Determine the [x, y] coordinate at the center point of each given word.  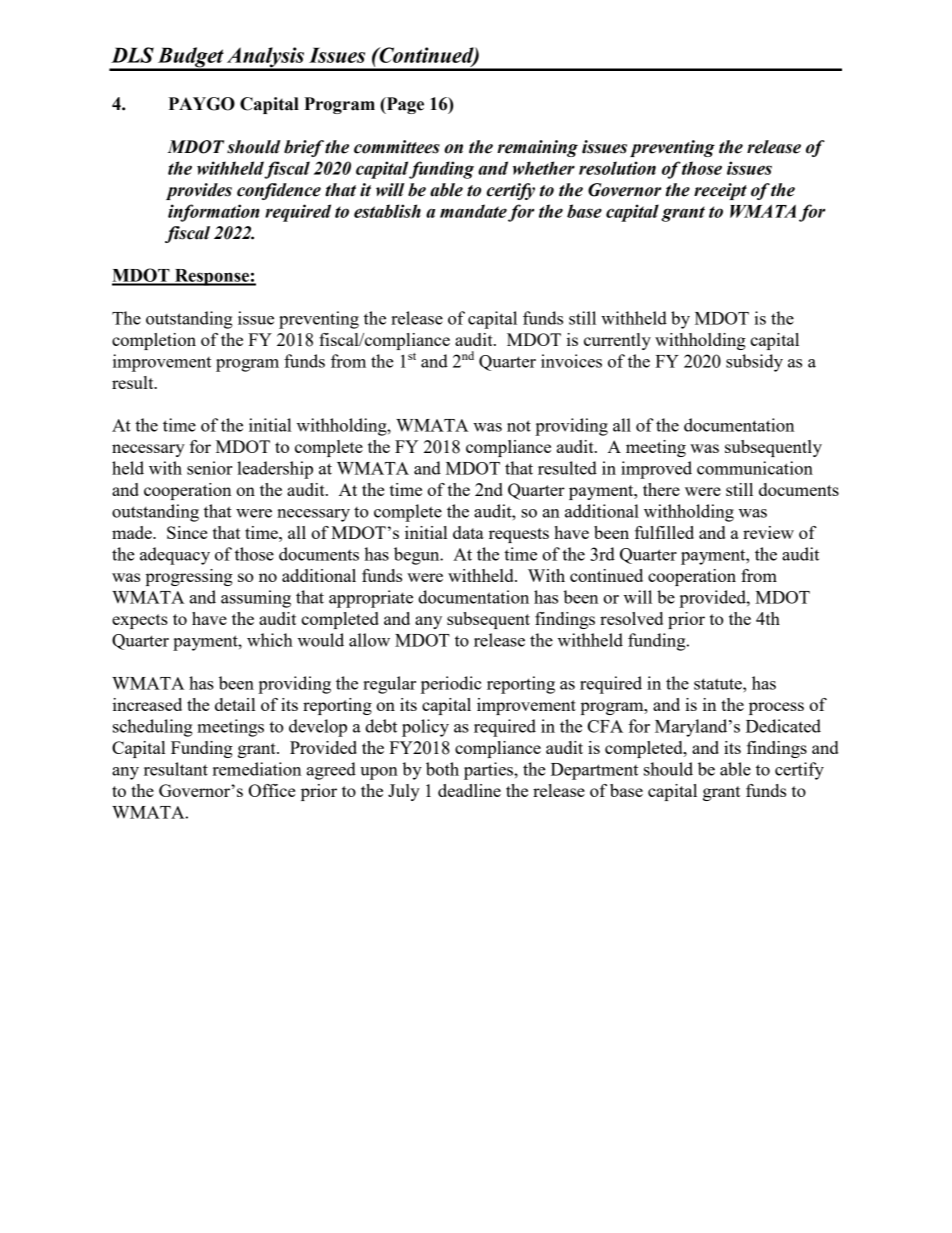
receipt [720, 191]
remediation [257, 769]
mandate [473, 211]
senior [210, 468]
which [270, 640]
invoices [571, 361]
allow [369, 640]
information [214, 213]
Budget [190, 58]
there [661, 489]
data [468, 532]
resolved [631, 618]
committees [397, 147]
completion [154, 341]
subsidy [754, 363]
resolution [617, 168]
